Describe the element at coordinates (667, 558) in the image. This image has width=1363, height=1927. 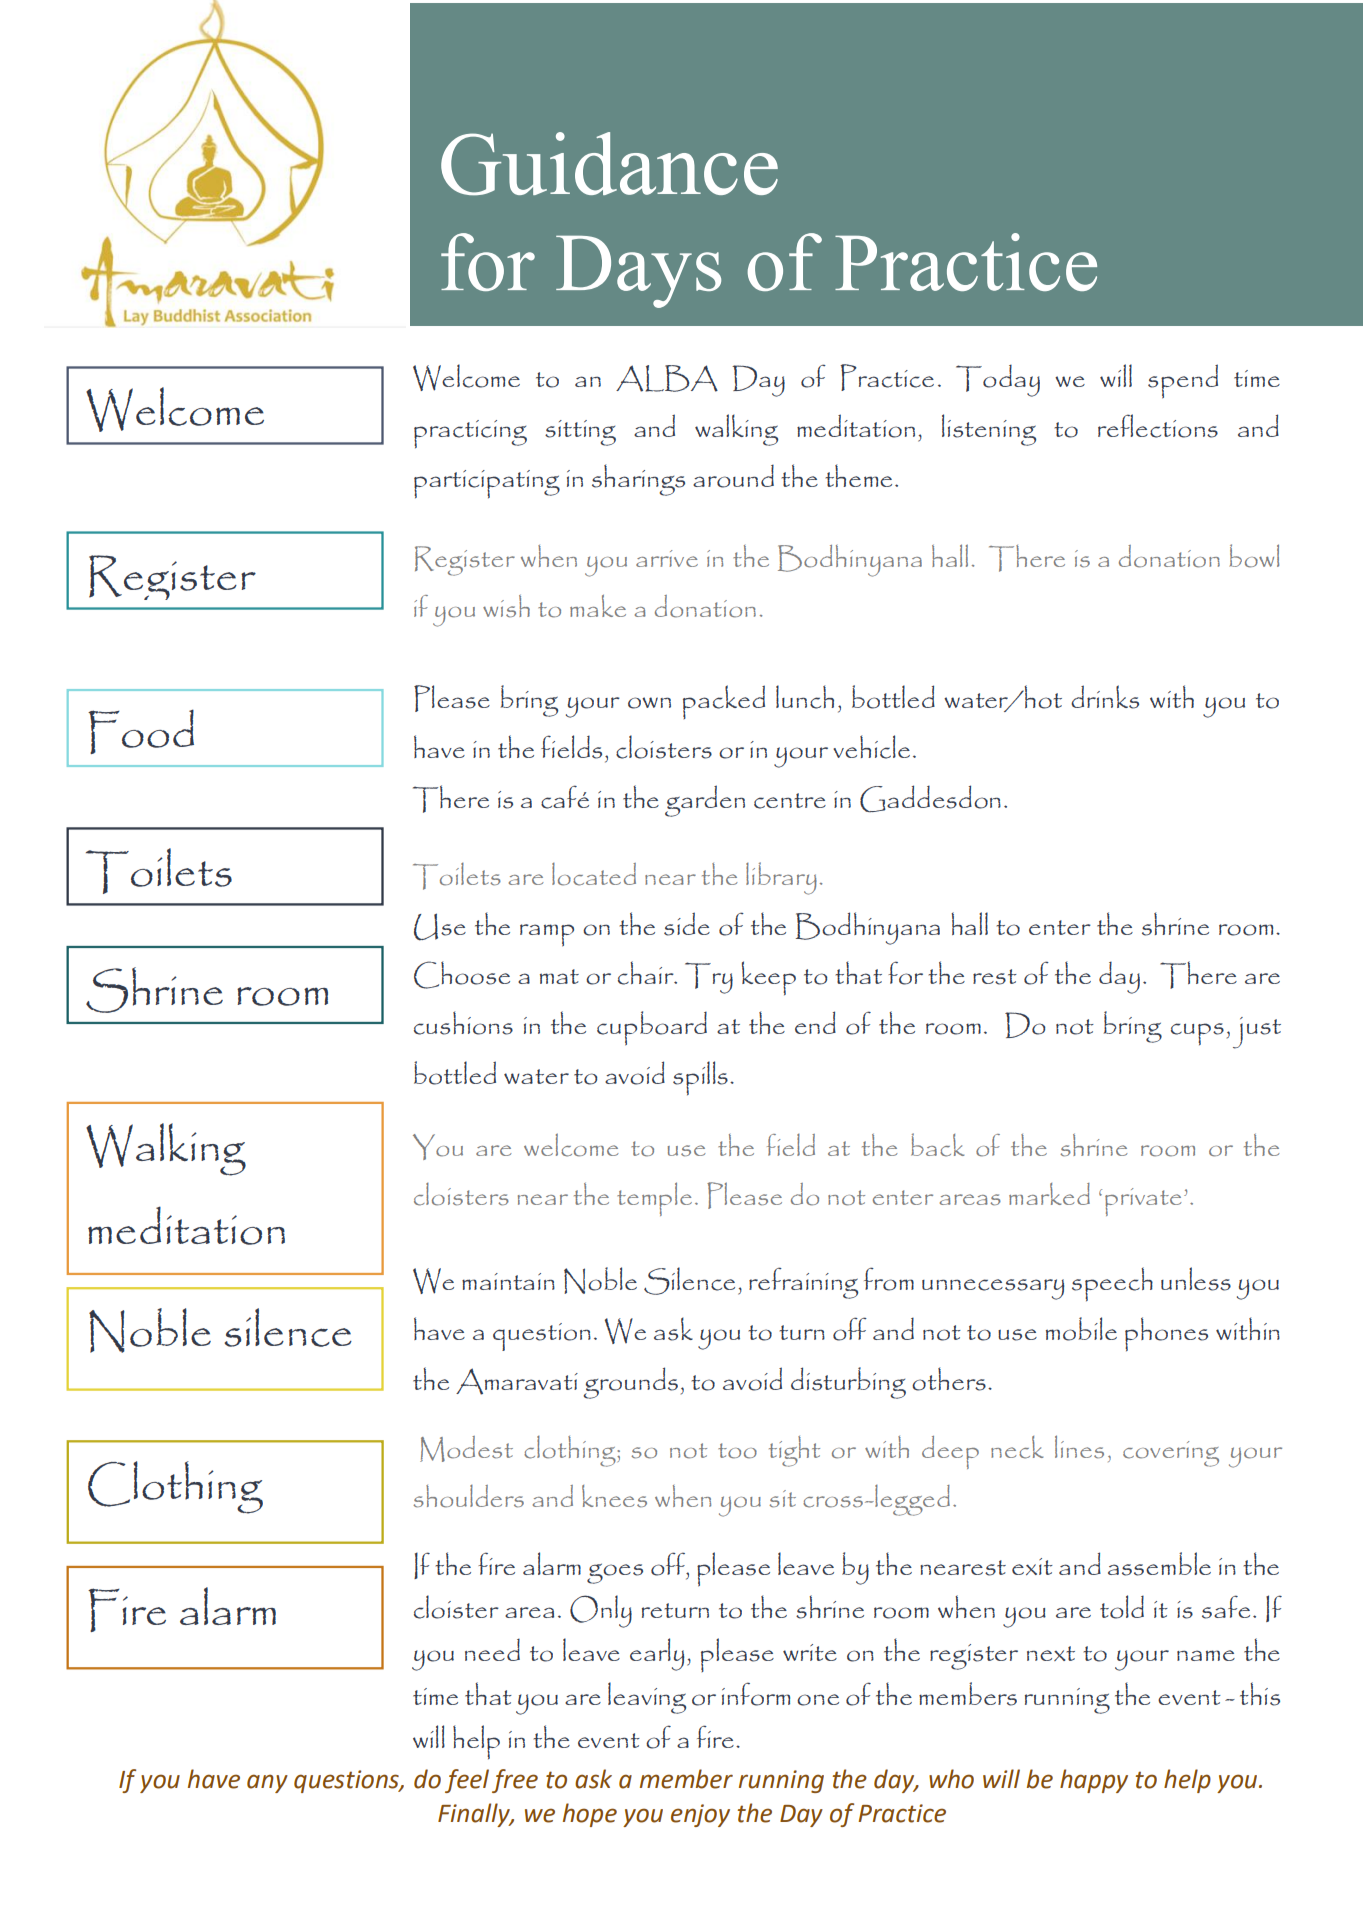
I see `arrive` at that location.
